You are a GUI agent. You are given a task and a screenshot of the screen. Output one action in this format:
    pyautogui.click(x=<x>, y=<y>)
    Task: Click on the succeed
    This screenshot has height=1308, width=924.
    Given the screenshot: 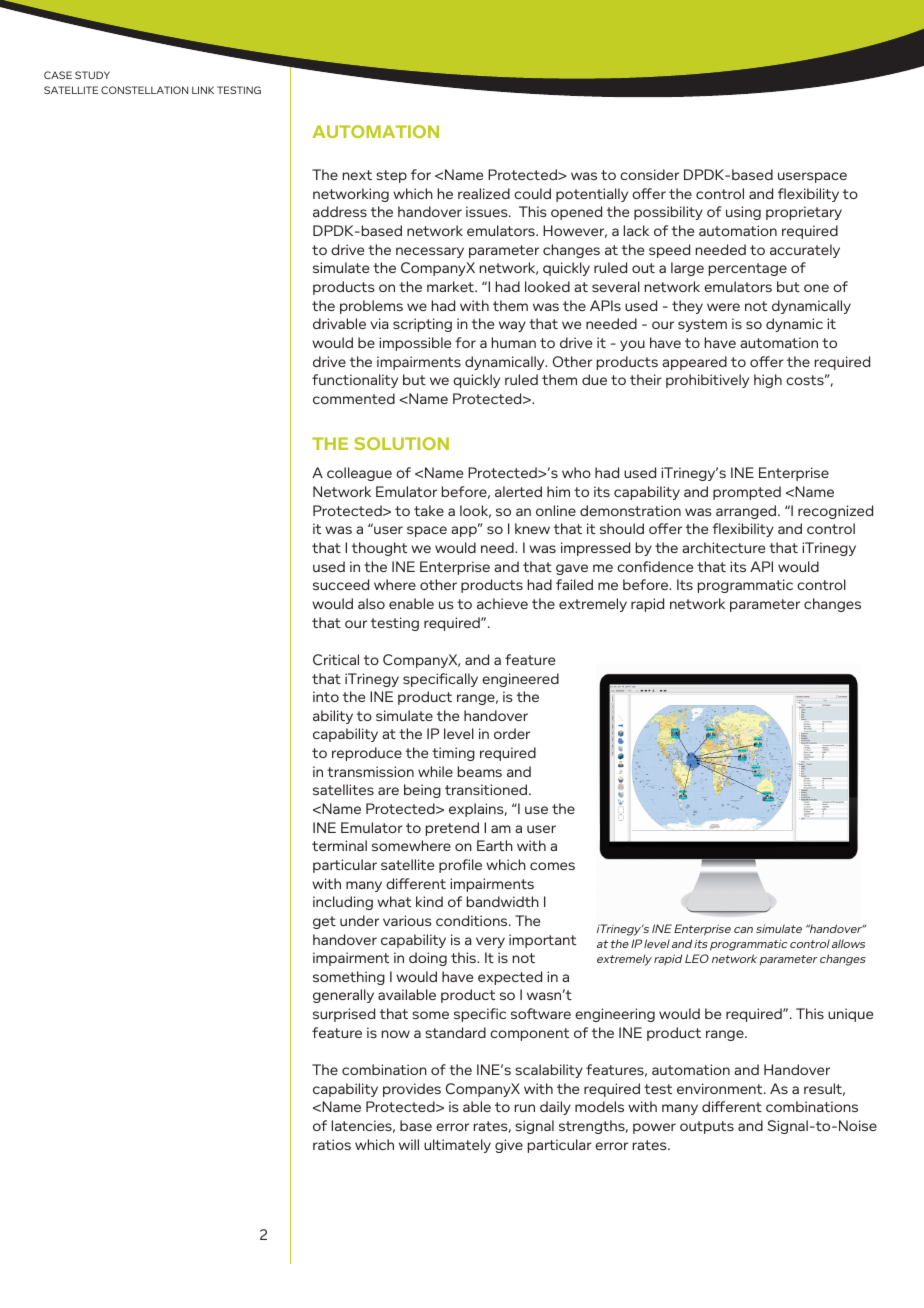 What is the action you would take?
    pyautogui.click(x=341, y=584)
